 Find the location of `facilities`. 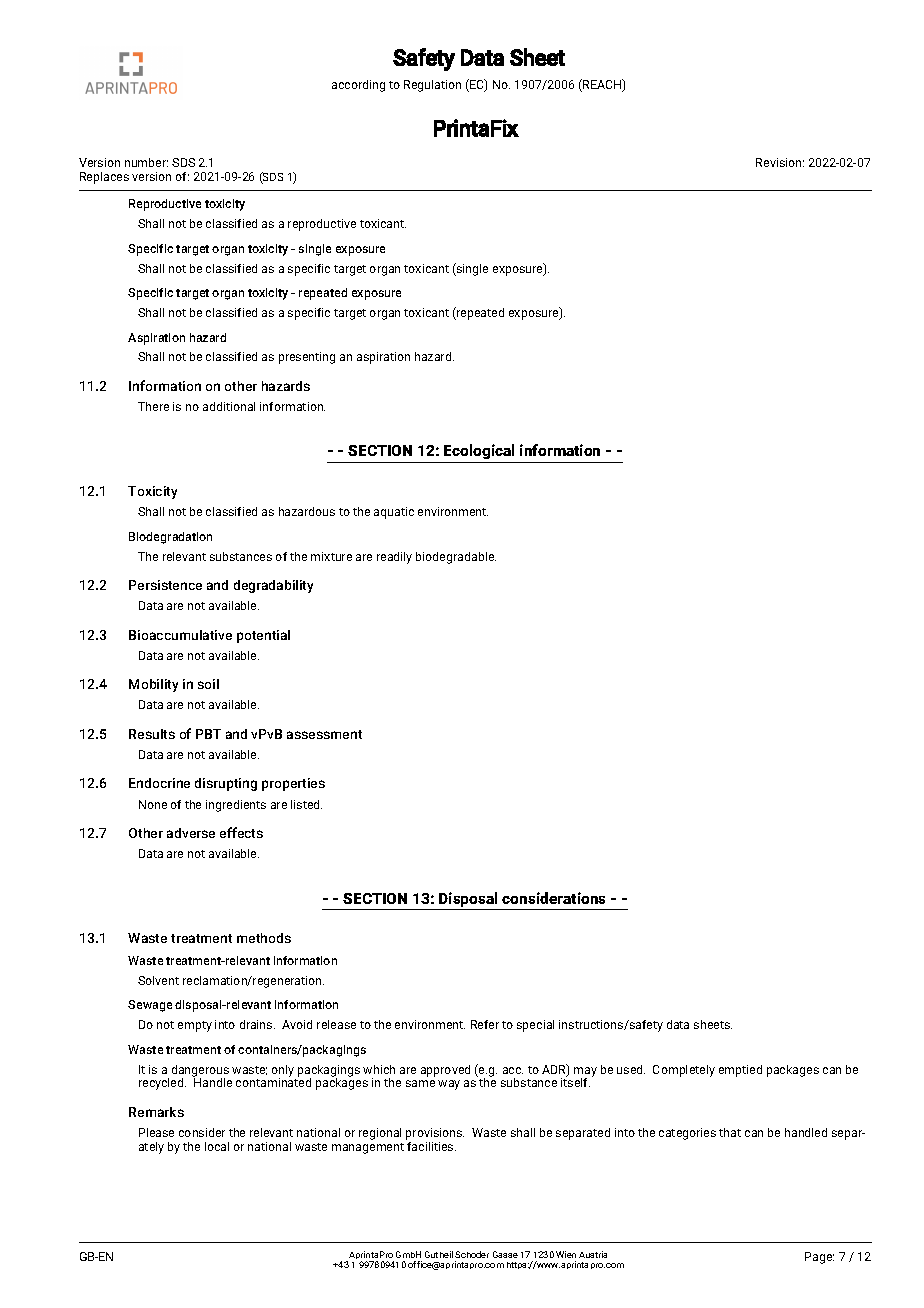

facilities is located at coordinates (431, 1145).
